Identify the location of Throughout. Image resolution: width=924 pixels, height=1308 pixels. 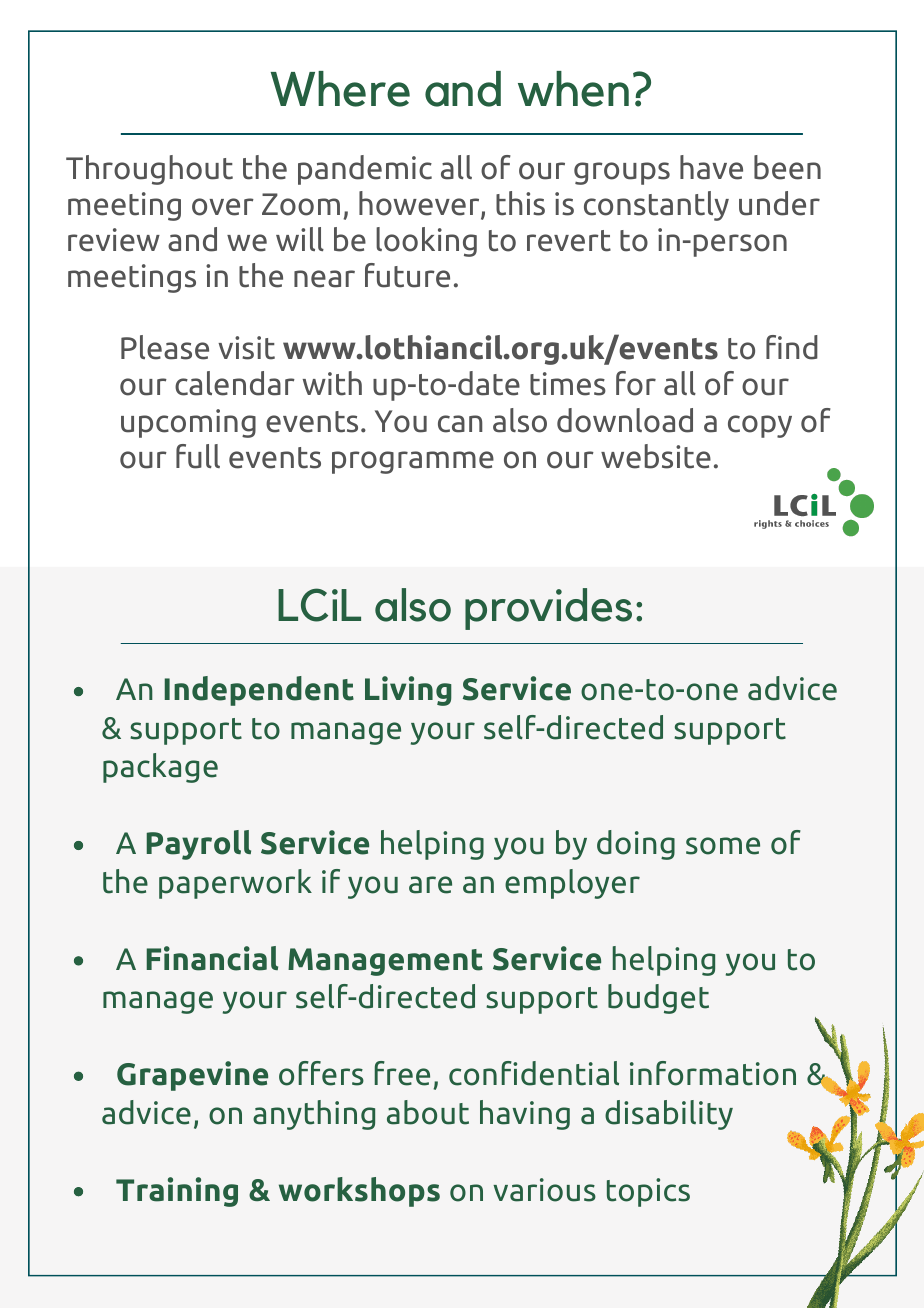
(149, 170).
